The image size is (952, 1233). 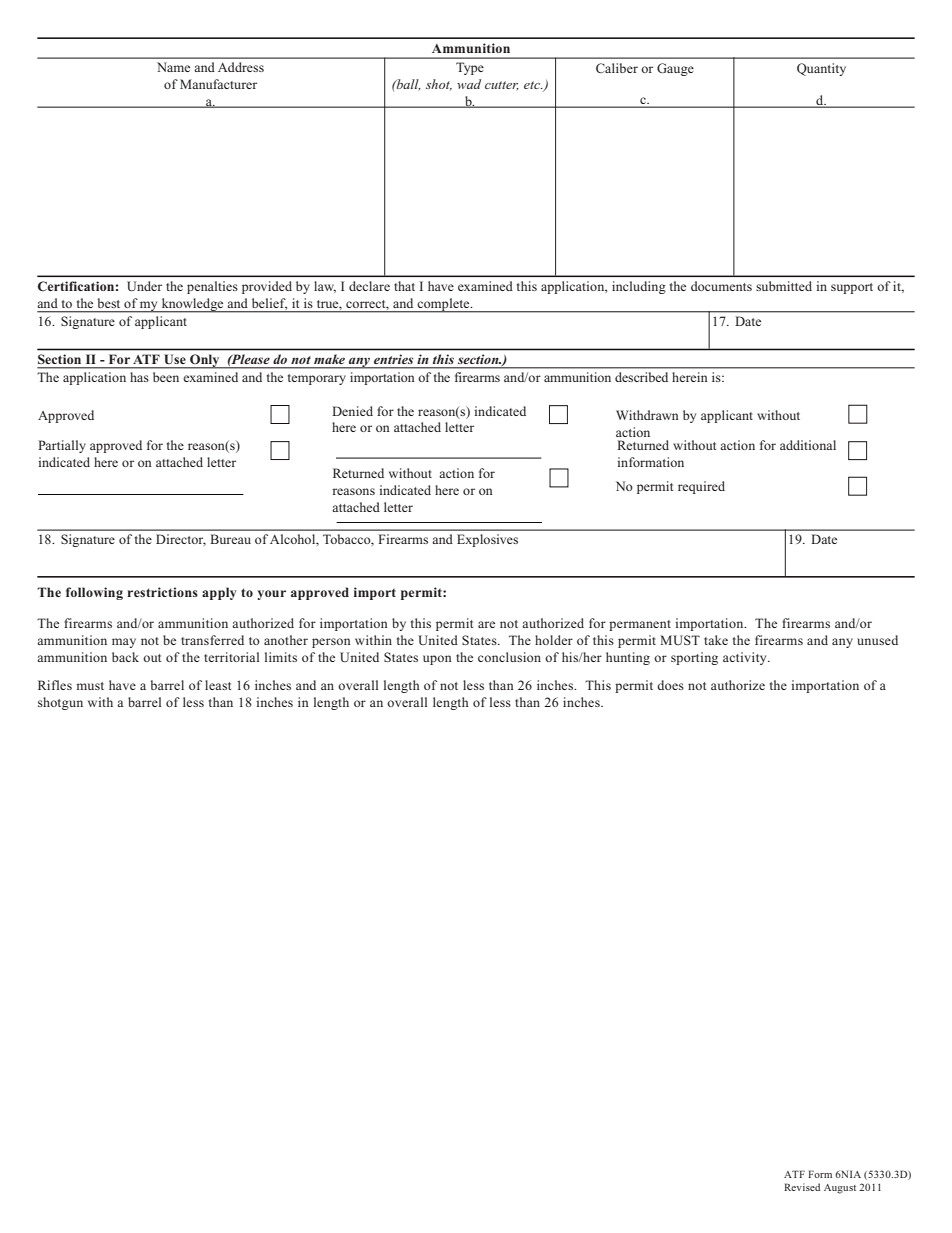 What do you see at coordinates (124, 643) in the screenshot?
I see `may` at bounding box center [124, 643].
